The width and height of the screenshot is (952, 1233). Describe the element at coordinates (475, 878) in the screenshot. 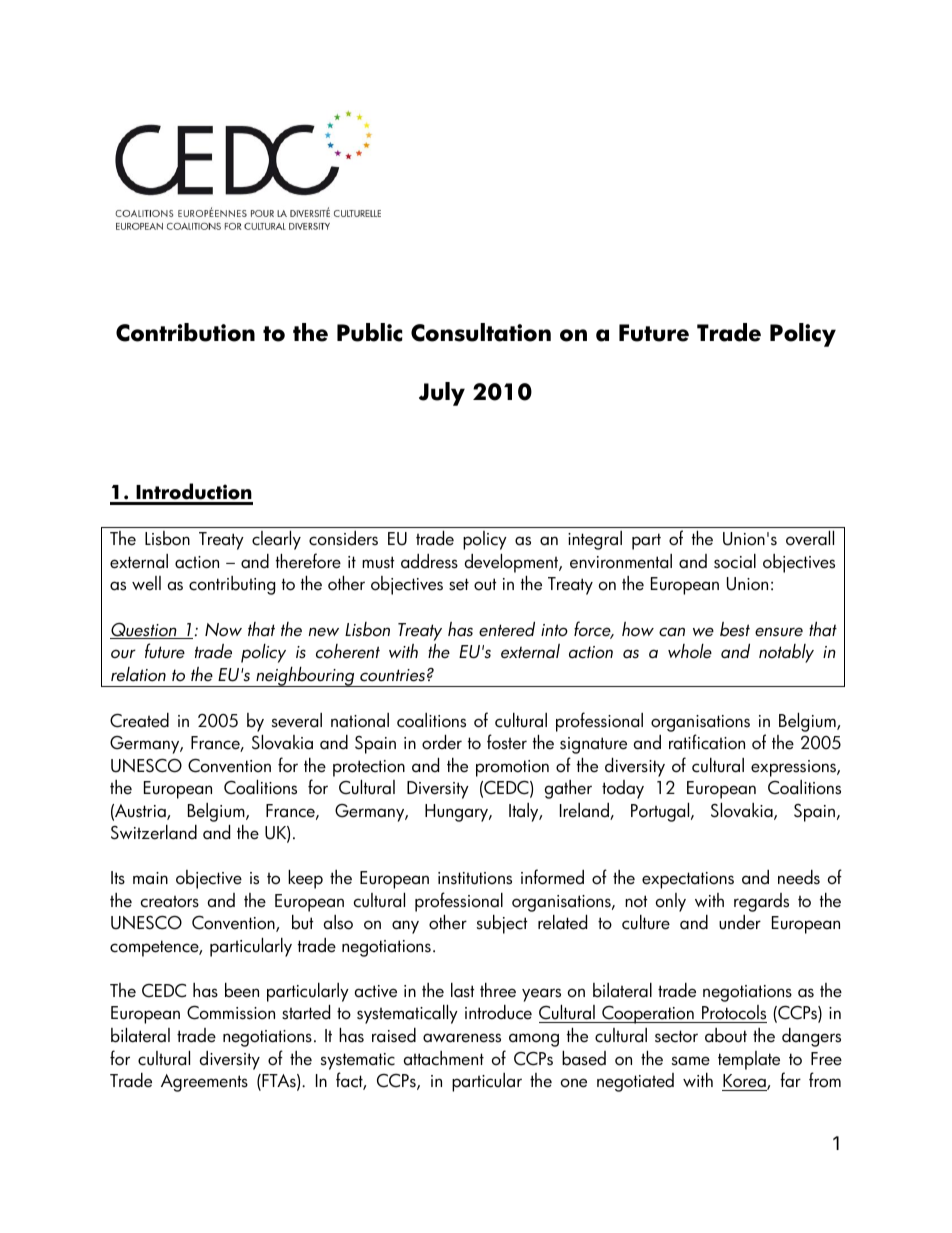

I see `institutions` at that location.
